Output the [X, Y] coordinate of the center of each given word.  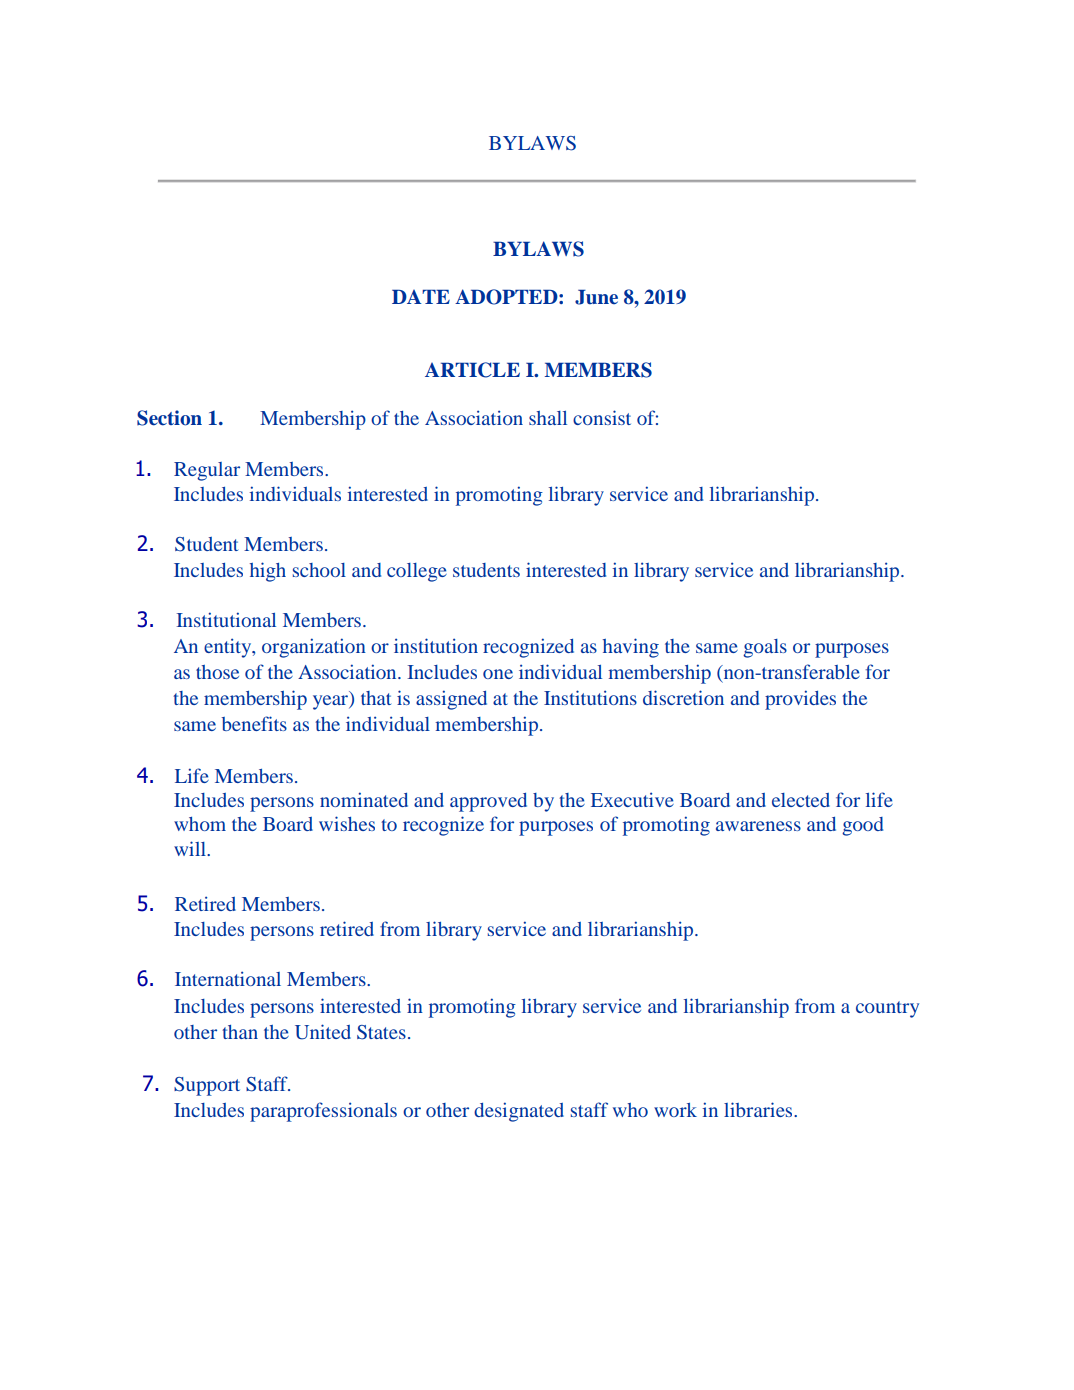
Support [207, 1086]
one [498, 674]
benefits [254, 723]
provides [800, 700]
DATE [421, 296]
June [596, 297]
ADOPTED [507, 297]
